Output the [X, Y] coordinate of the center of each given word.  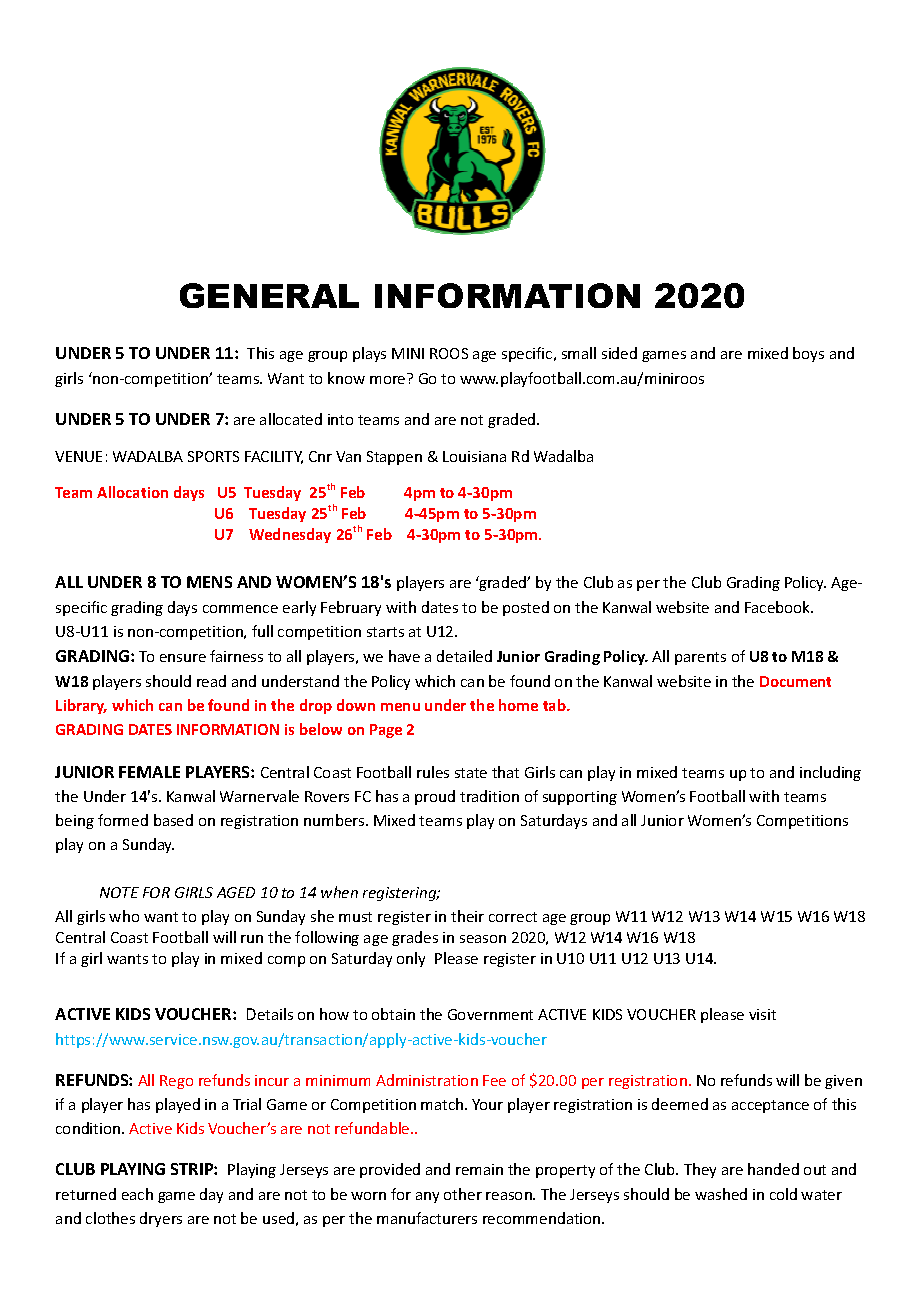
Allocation [132, 492]
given [843, 1082]
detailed [464, 656]
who [124, 916]
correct [513, 917]
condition [89, 1128]
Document [795, 681]
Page [386, 731]
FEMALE [149, 772]
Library [81, 706]
